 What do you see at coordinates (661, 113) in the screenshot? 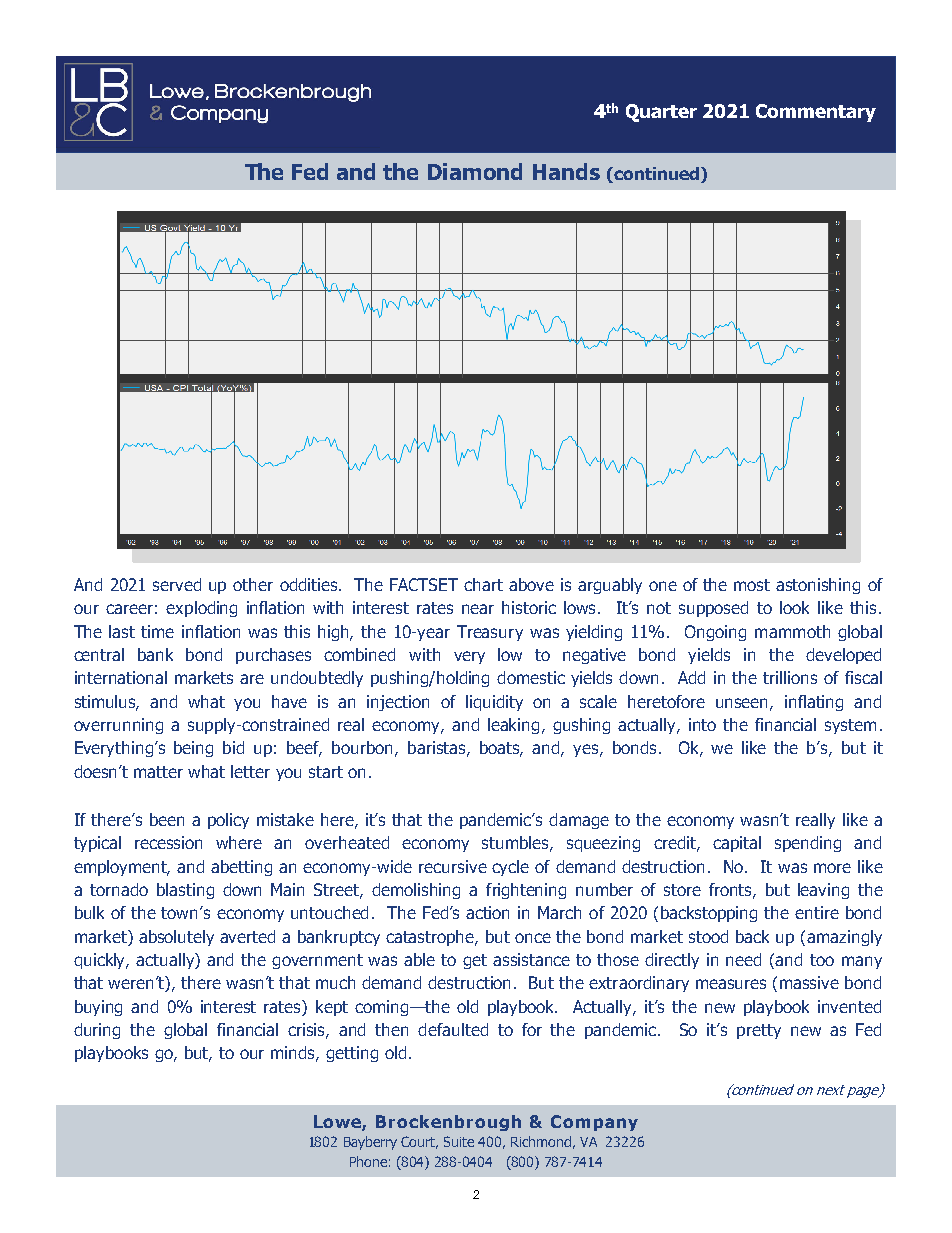
I see `Quarter` at bounding box center [661, 113].
